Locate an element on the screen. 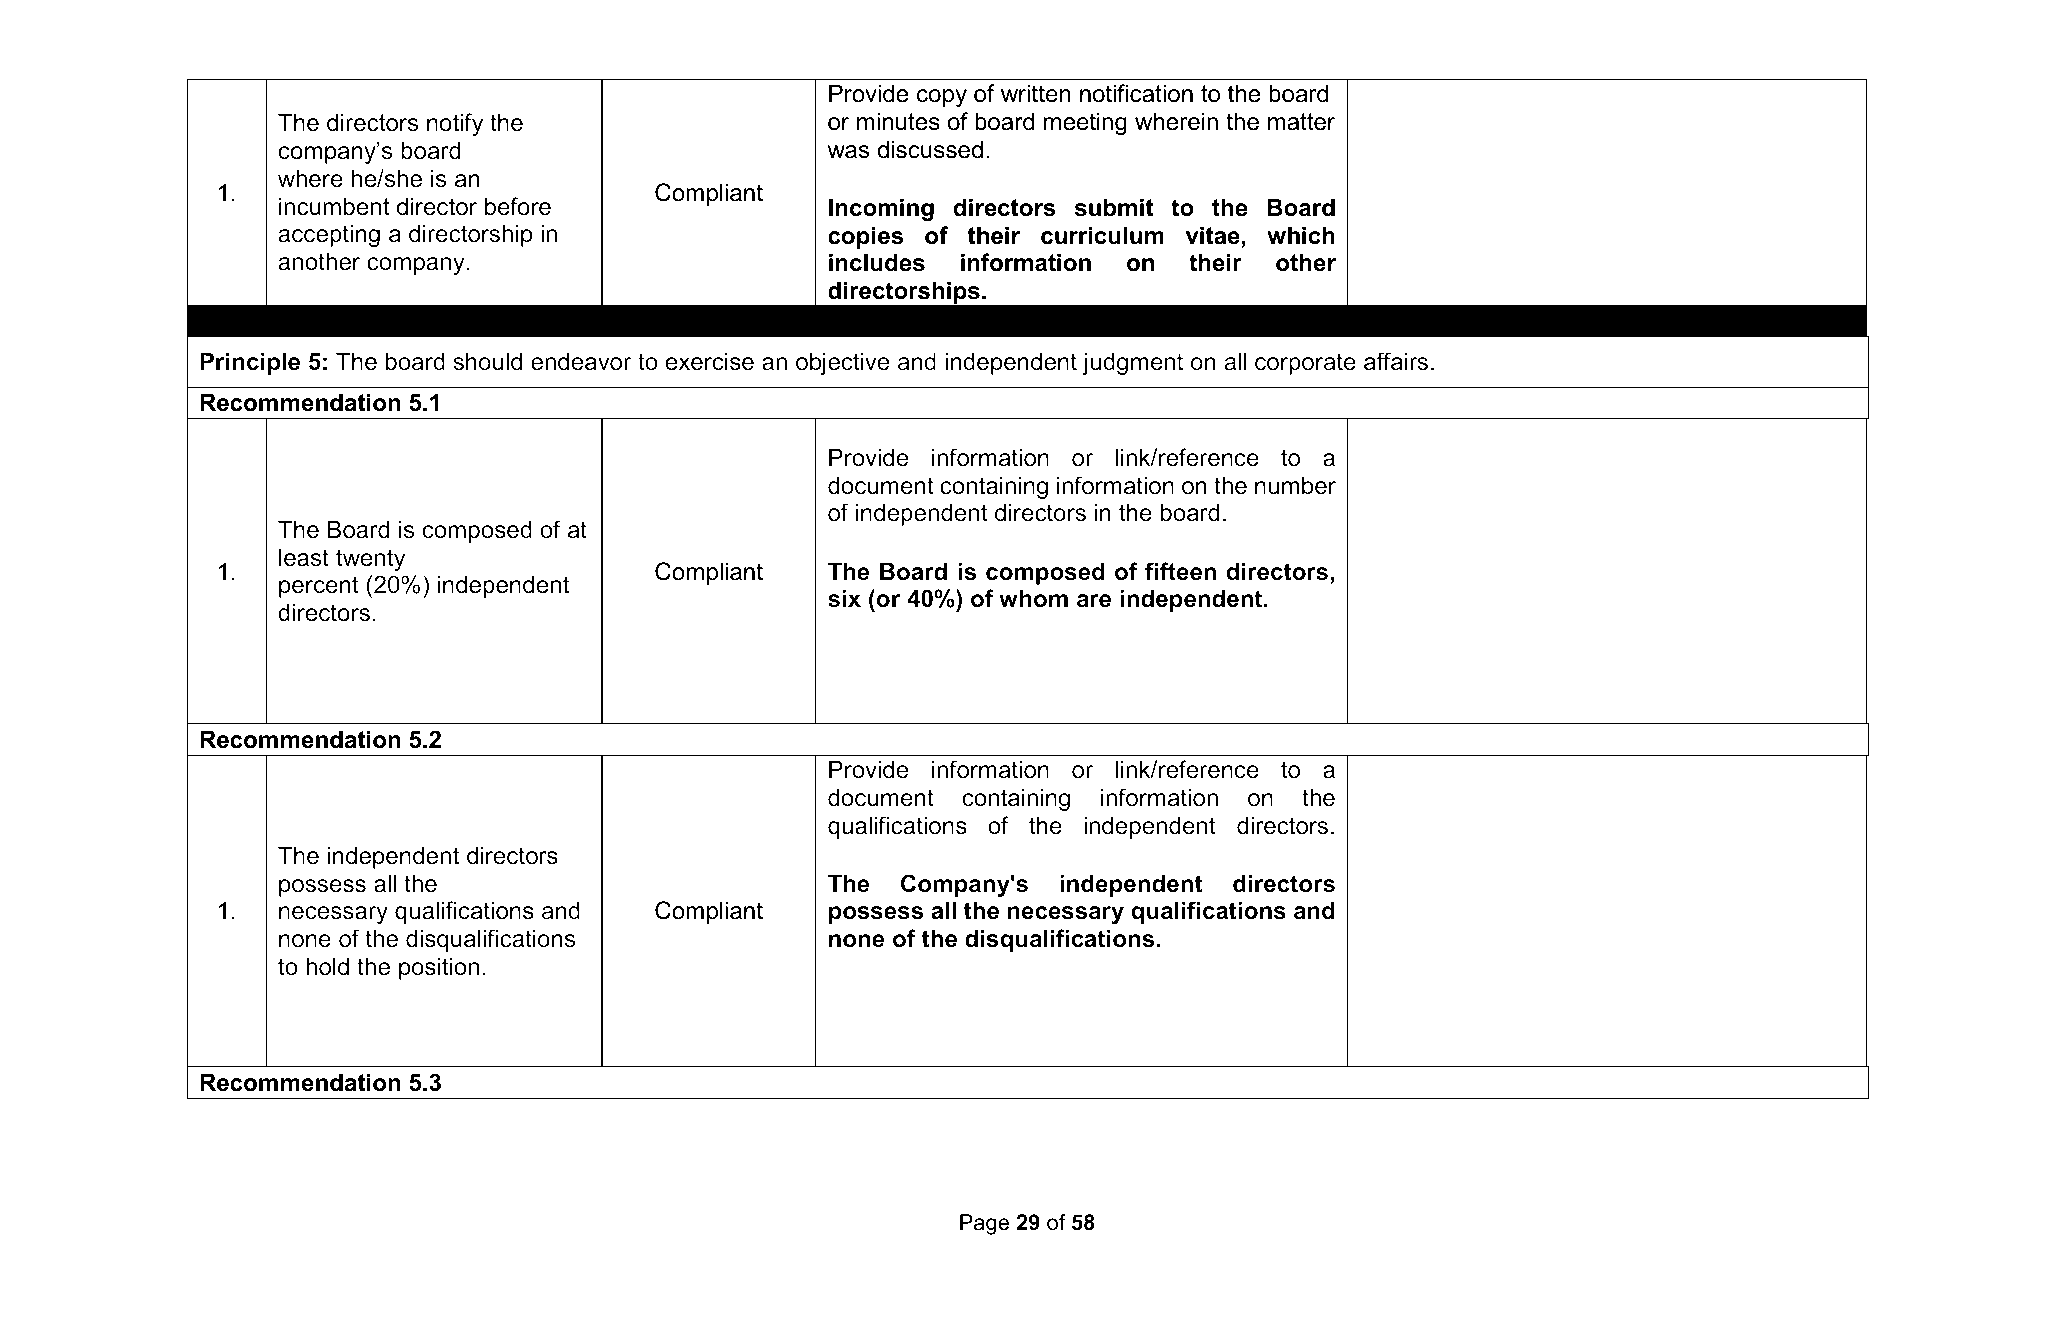 This screenshot has width=2055, height=1343. Page is located at coordinates (984, 1224).
